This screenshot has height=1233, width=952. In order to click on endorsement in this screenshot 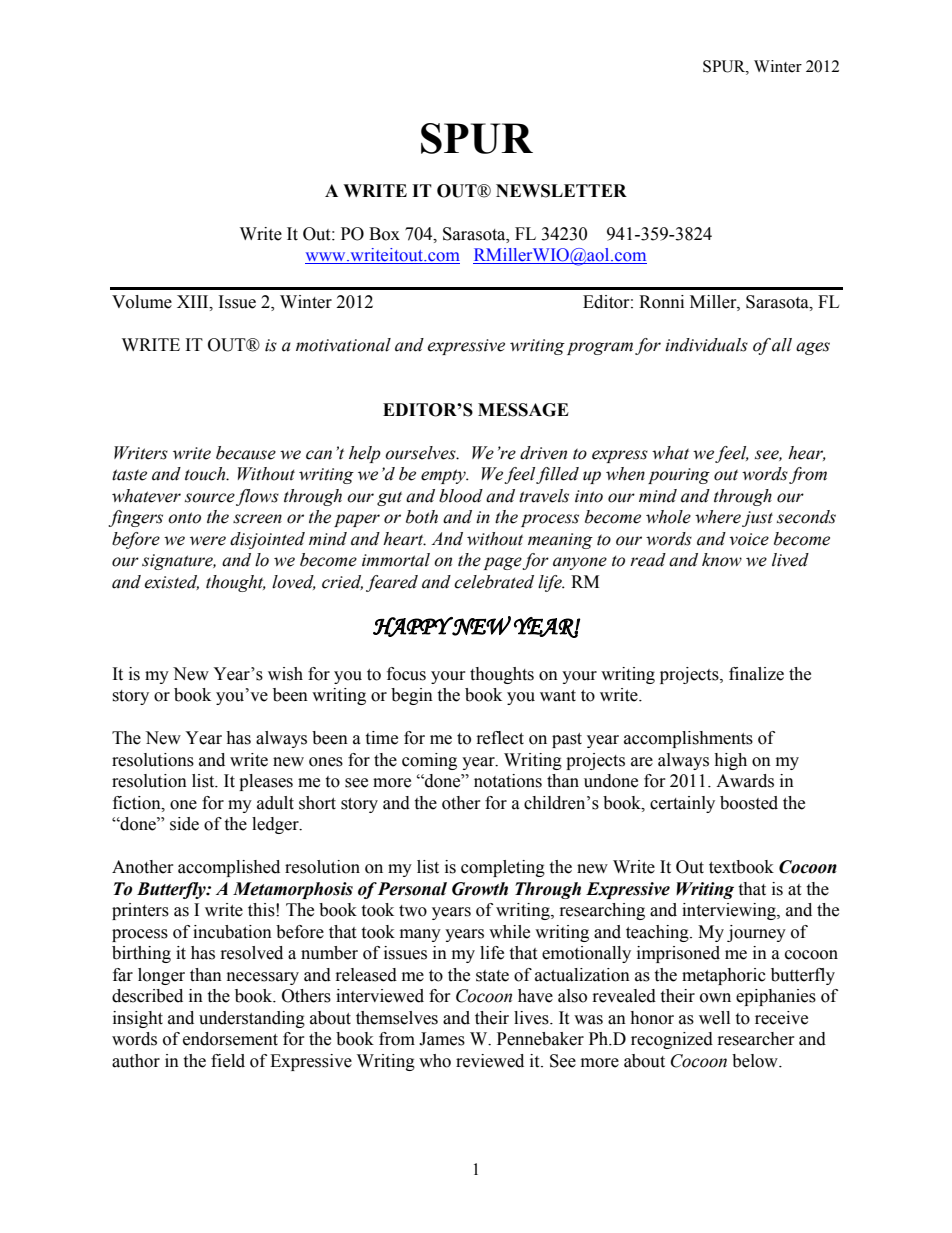, I will do `click(230, 1039)`.
